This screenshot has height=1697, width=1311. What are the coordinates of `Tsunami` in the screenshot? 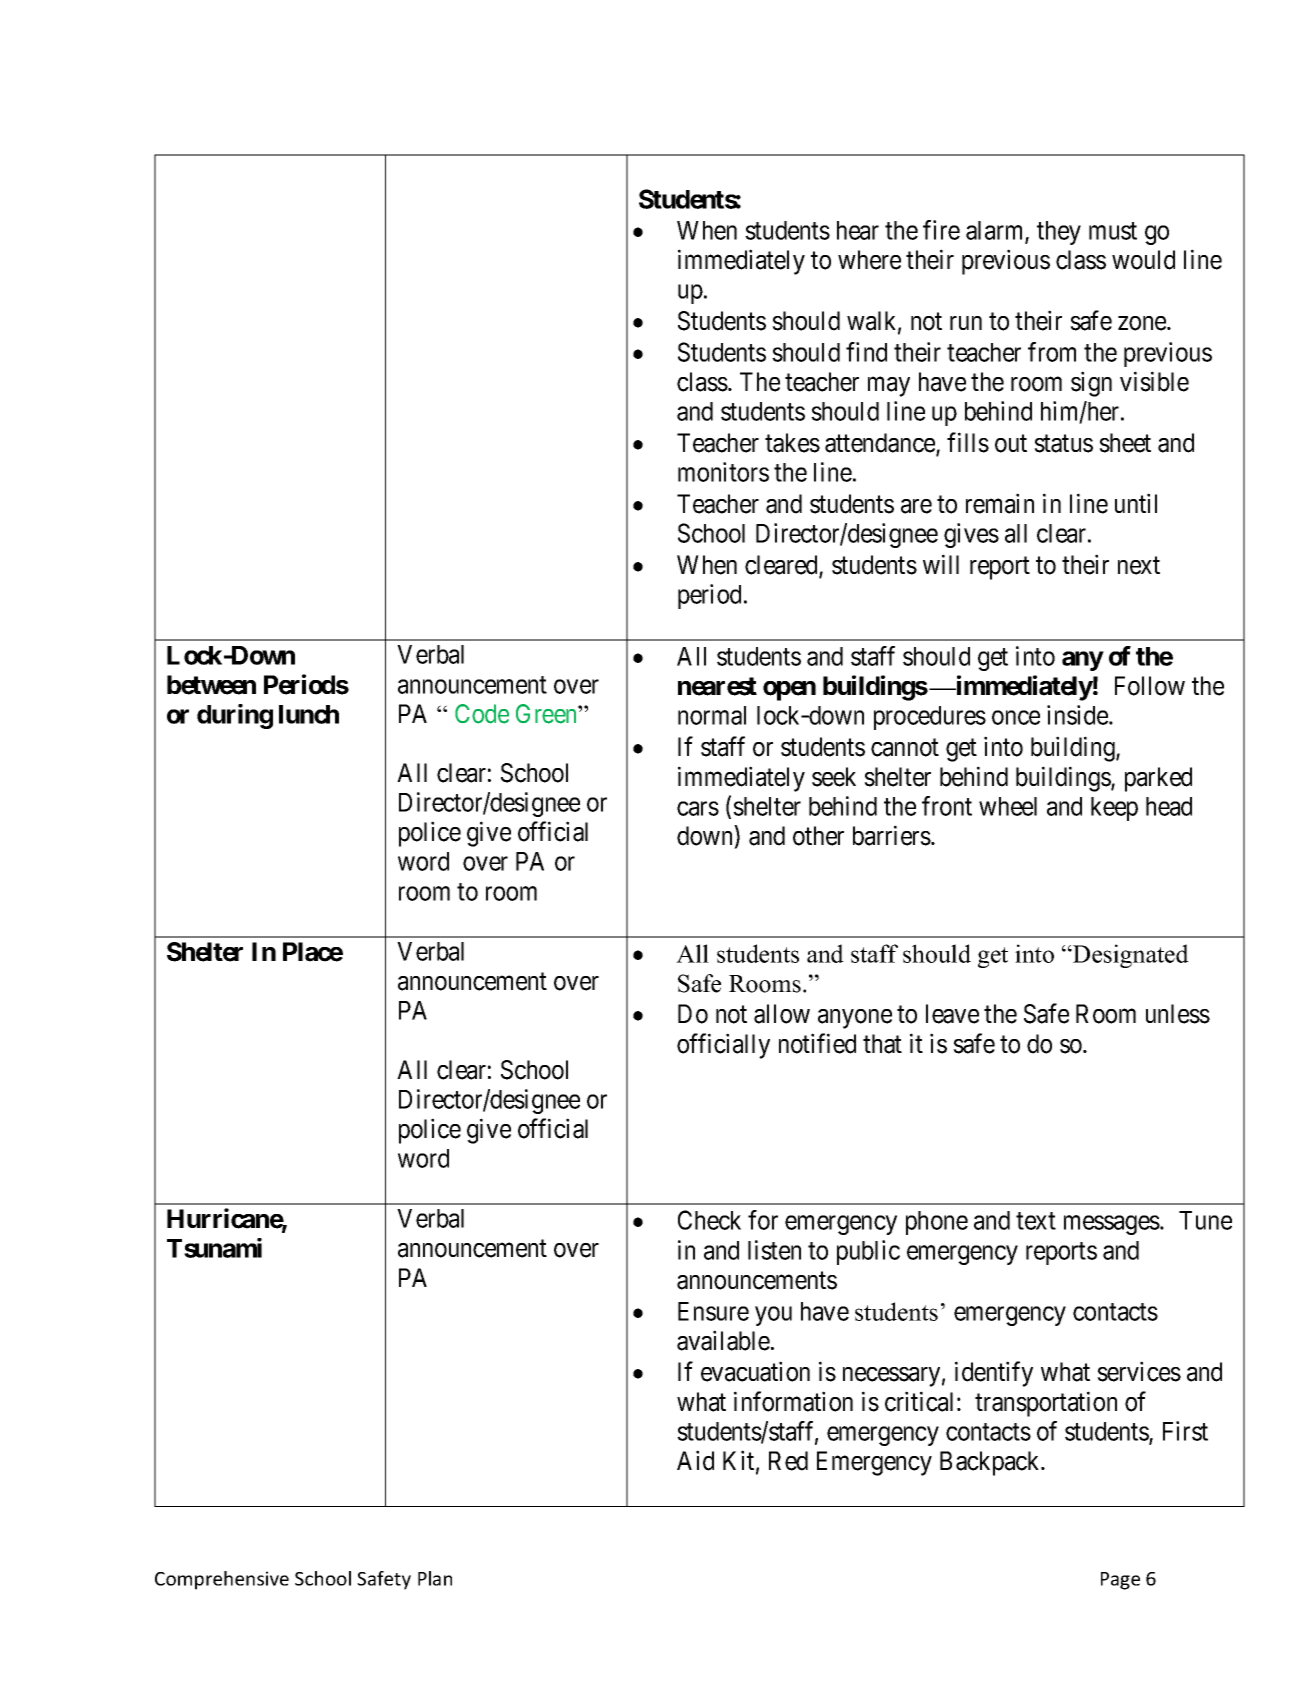 It's located at (214, 1248).
